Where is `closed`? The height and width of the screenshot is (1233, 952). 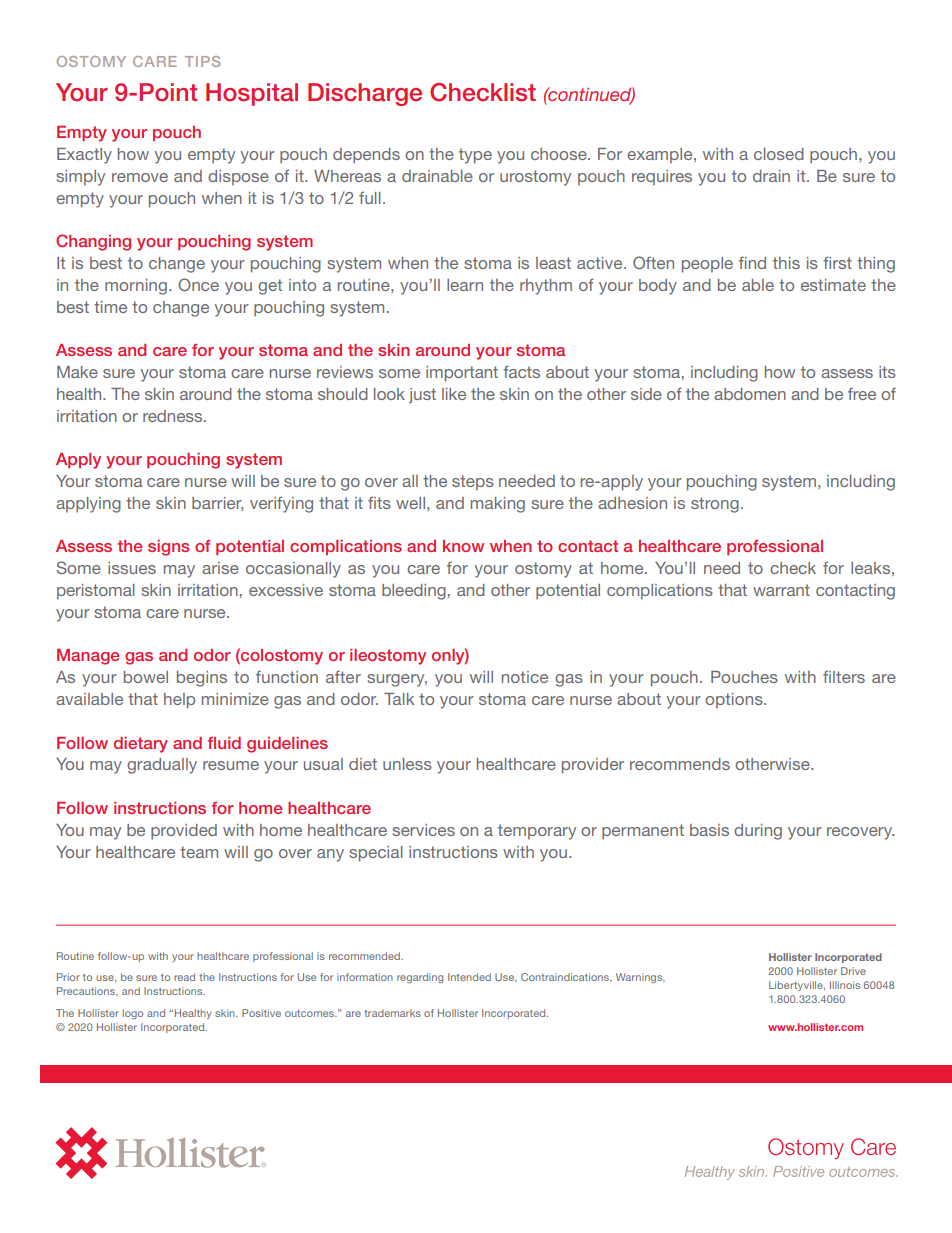 closed is located at coordinates (779, 154).
